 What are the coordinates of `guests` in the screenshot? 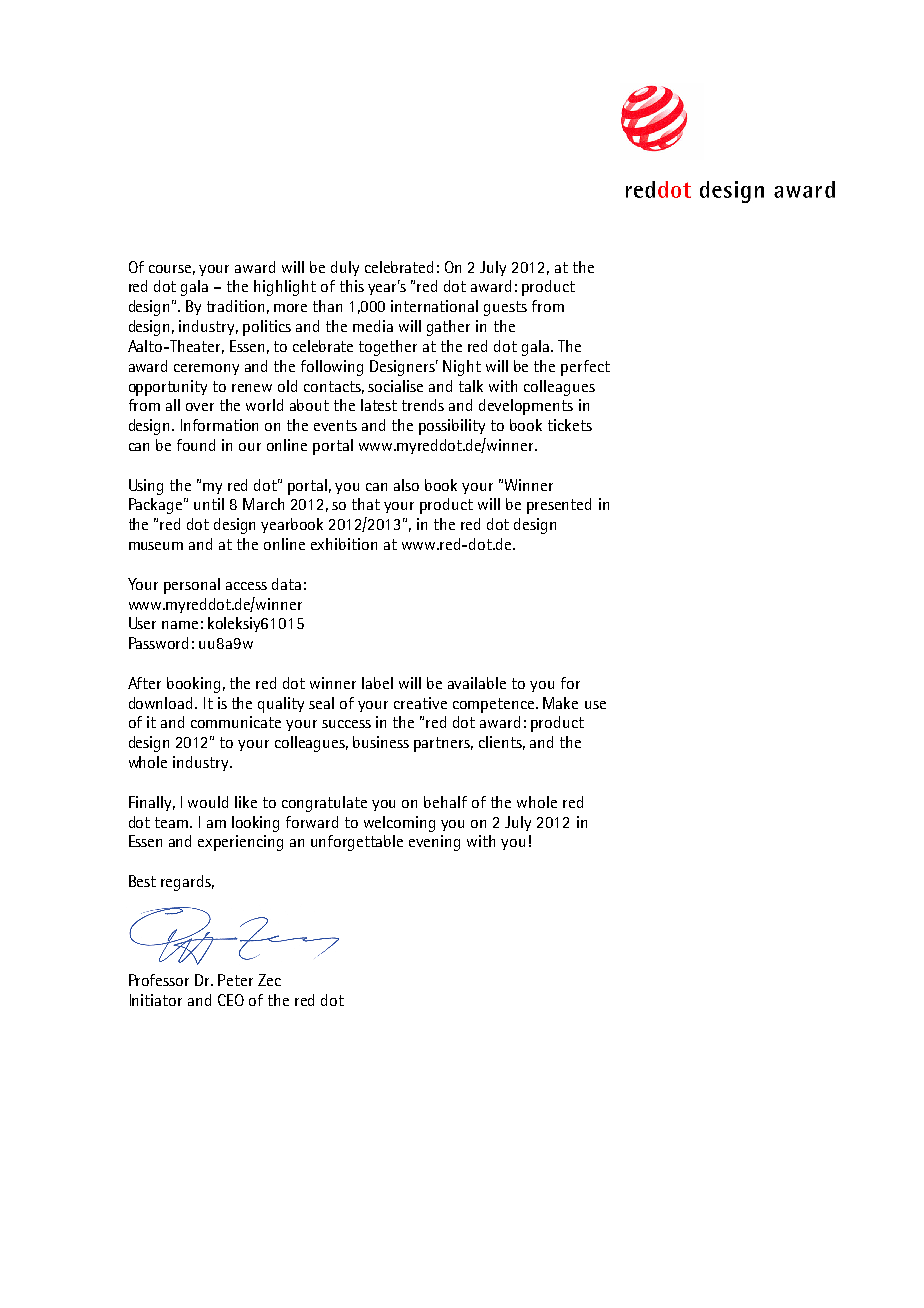 It's located at (505, 308).
